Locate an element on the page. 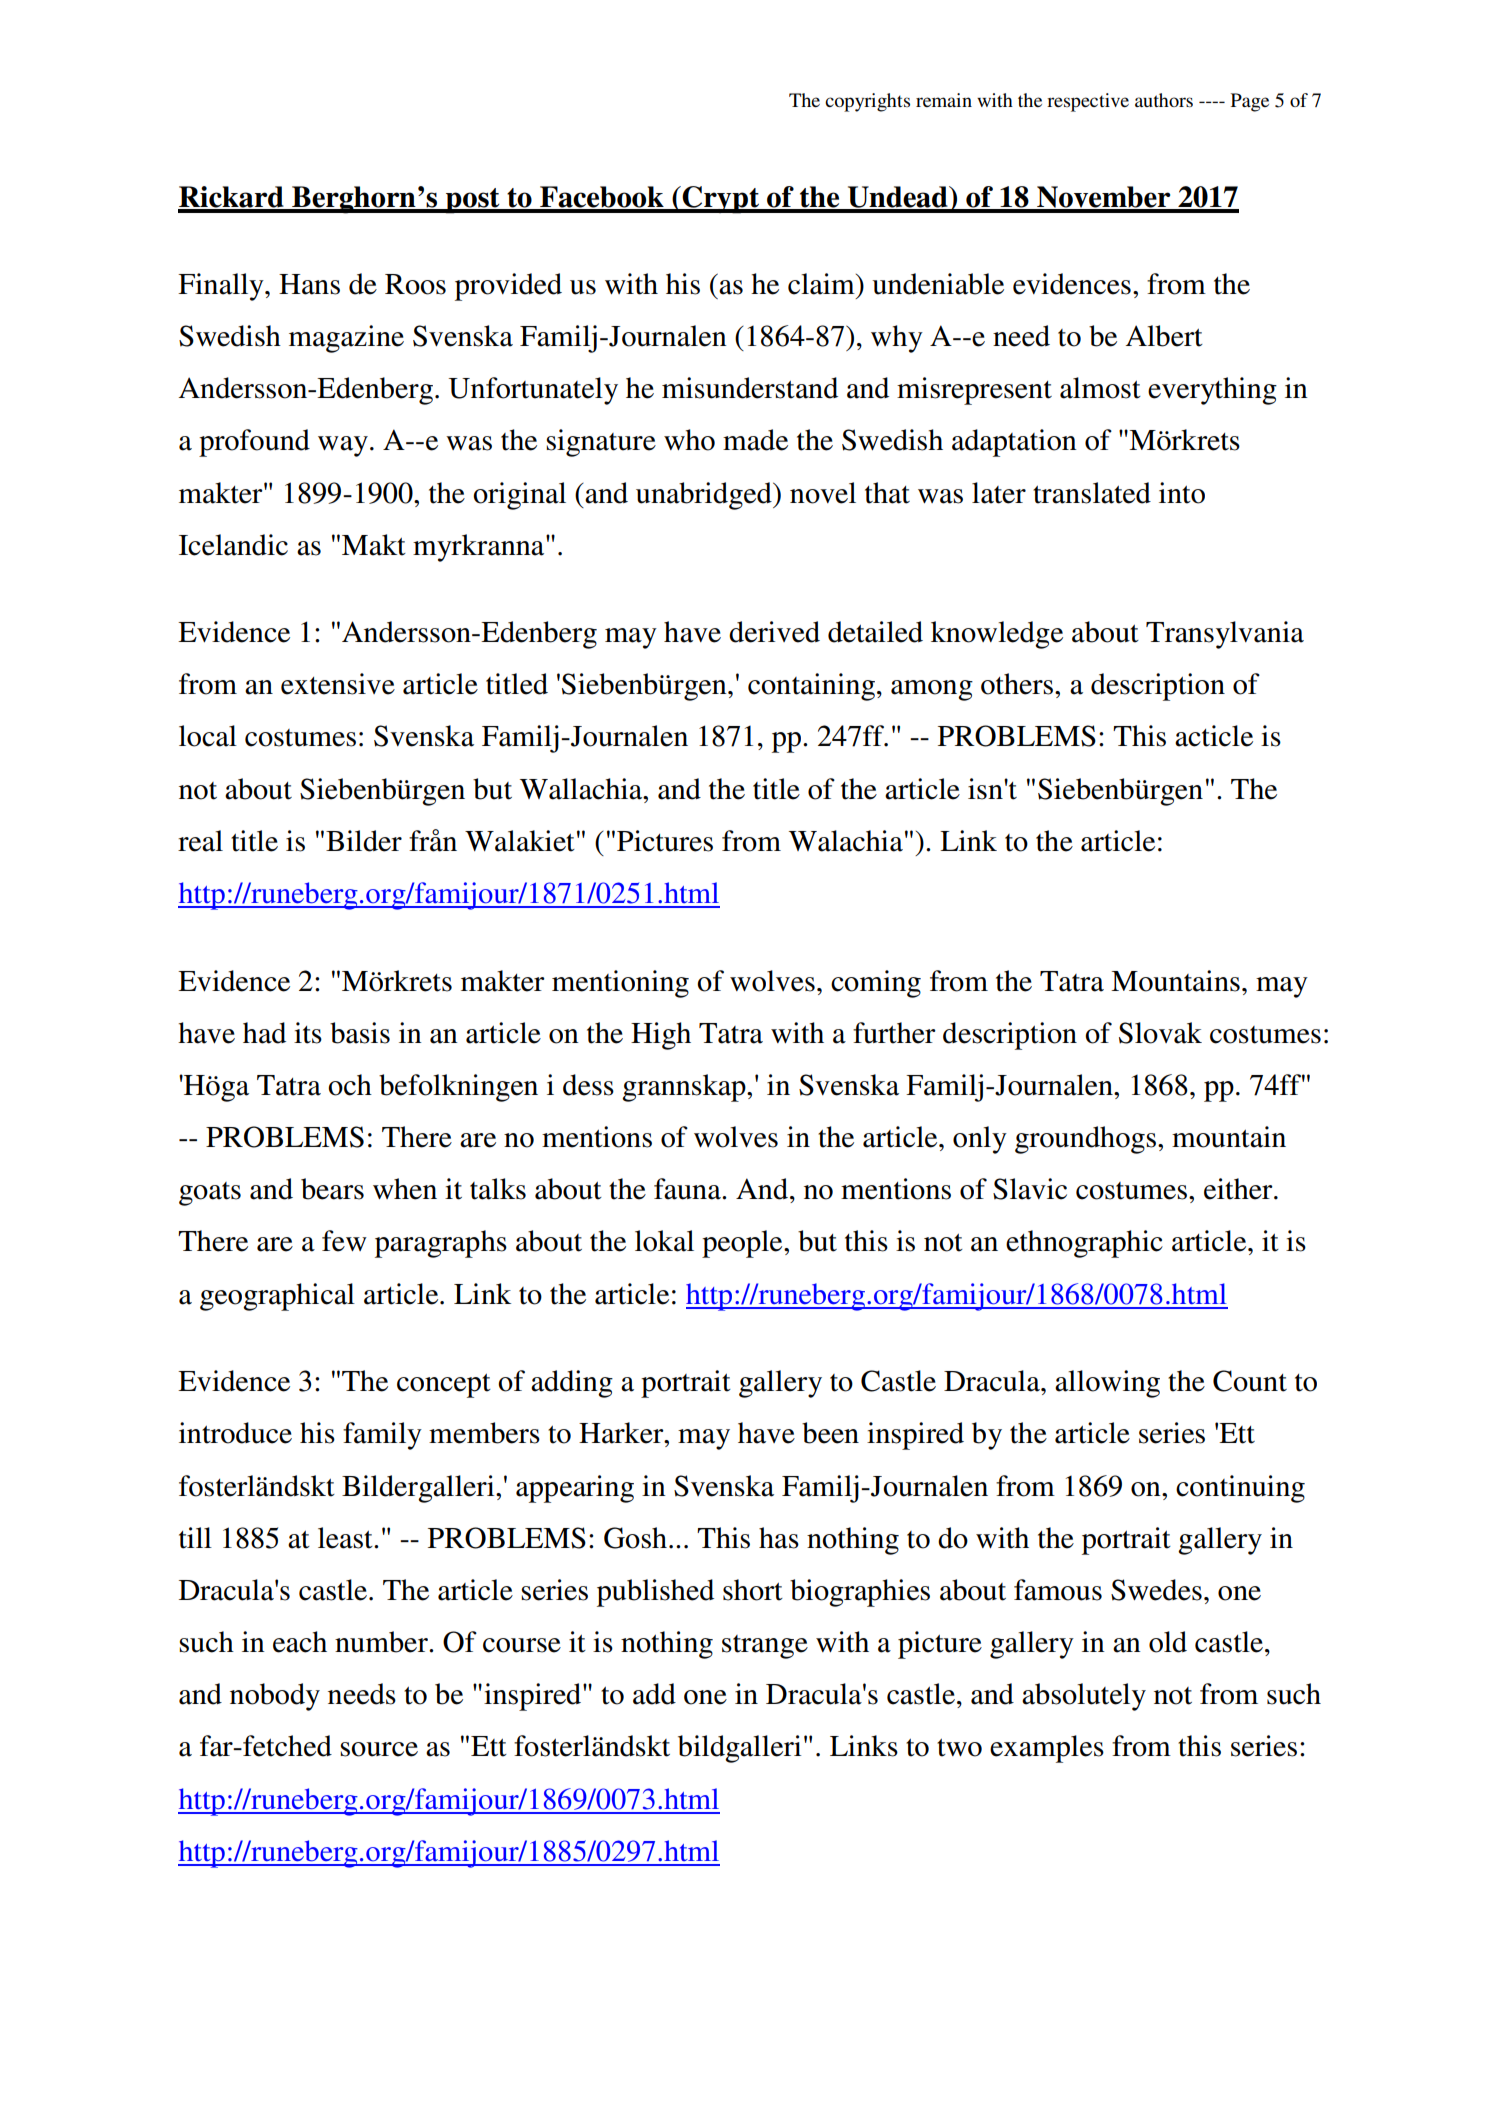 The height and width of the document is (2123, 1500). allowing is located at coordinates (1107, 1384).
